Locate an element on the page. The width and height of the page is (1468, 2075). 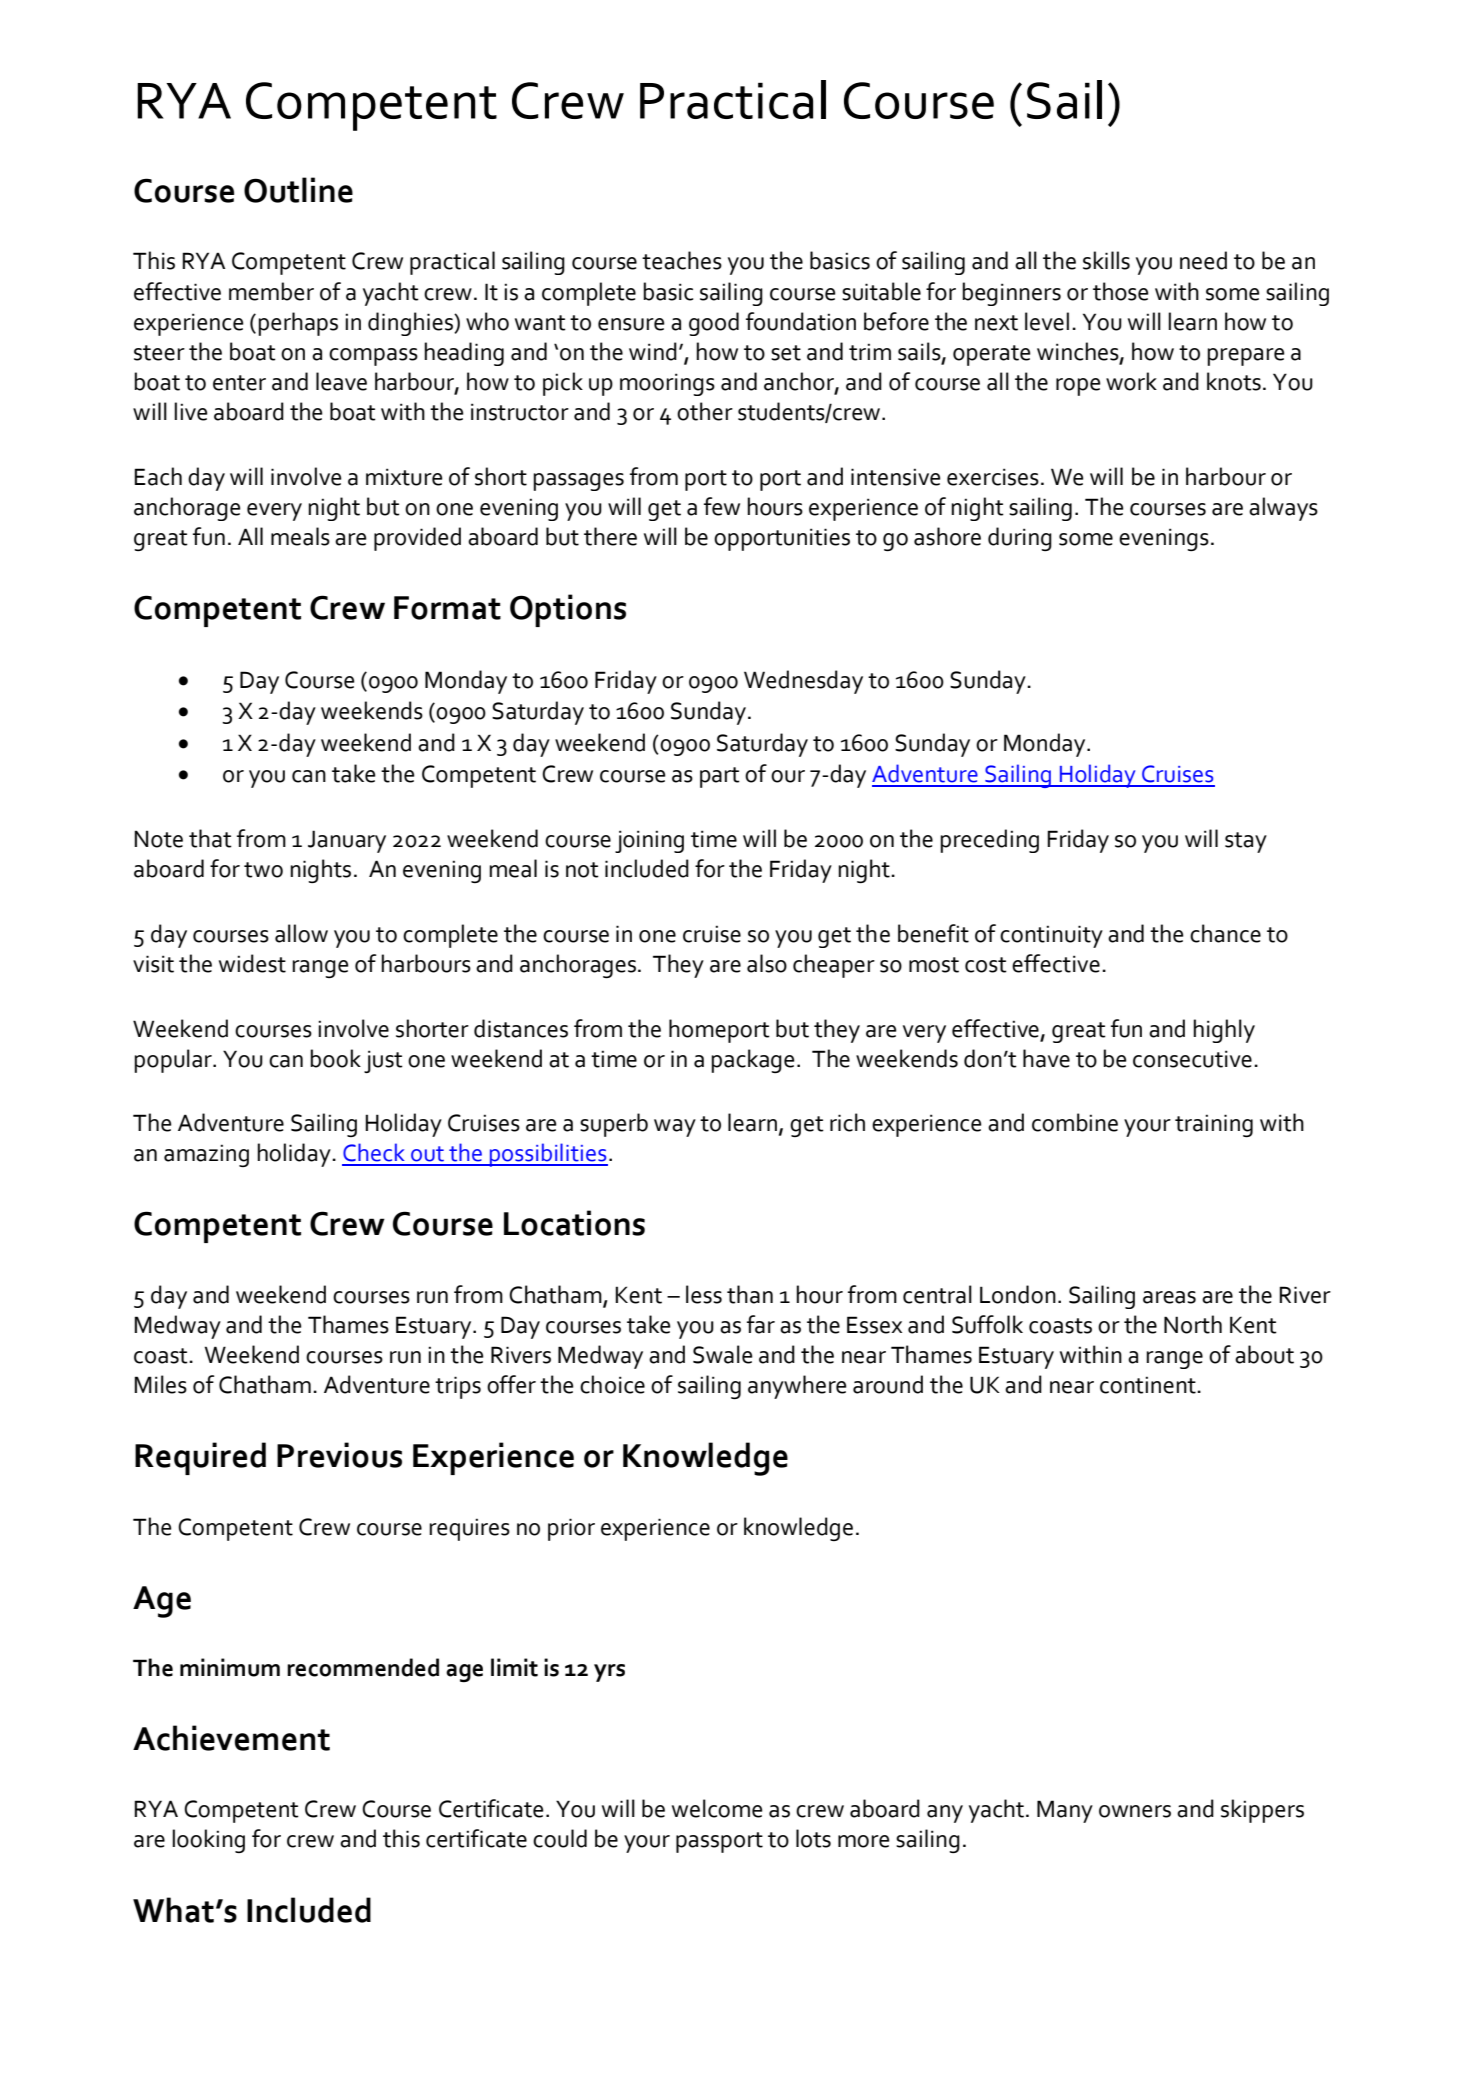
skills is located at coordinates (1106, 260).
